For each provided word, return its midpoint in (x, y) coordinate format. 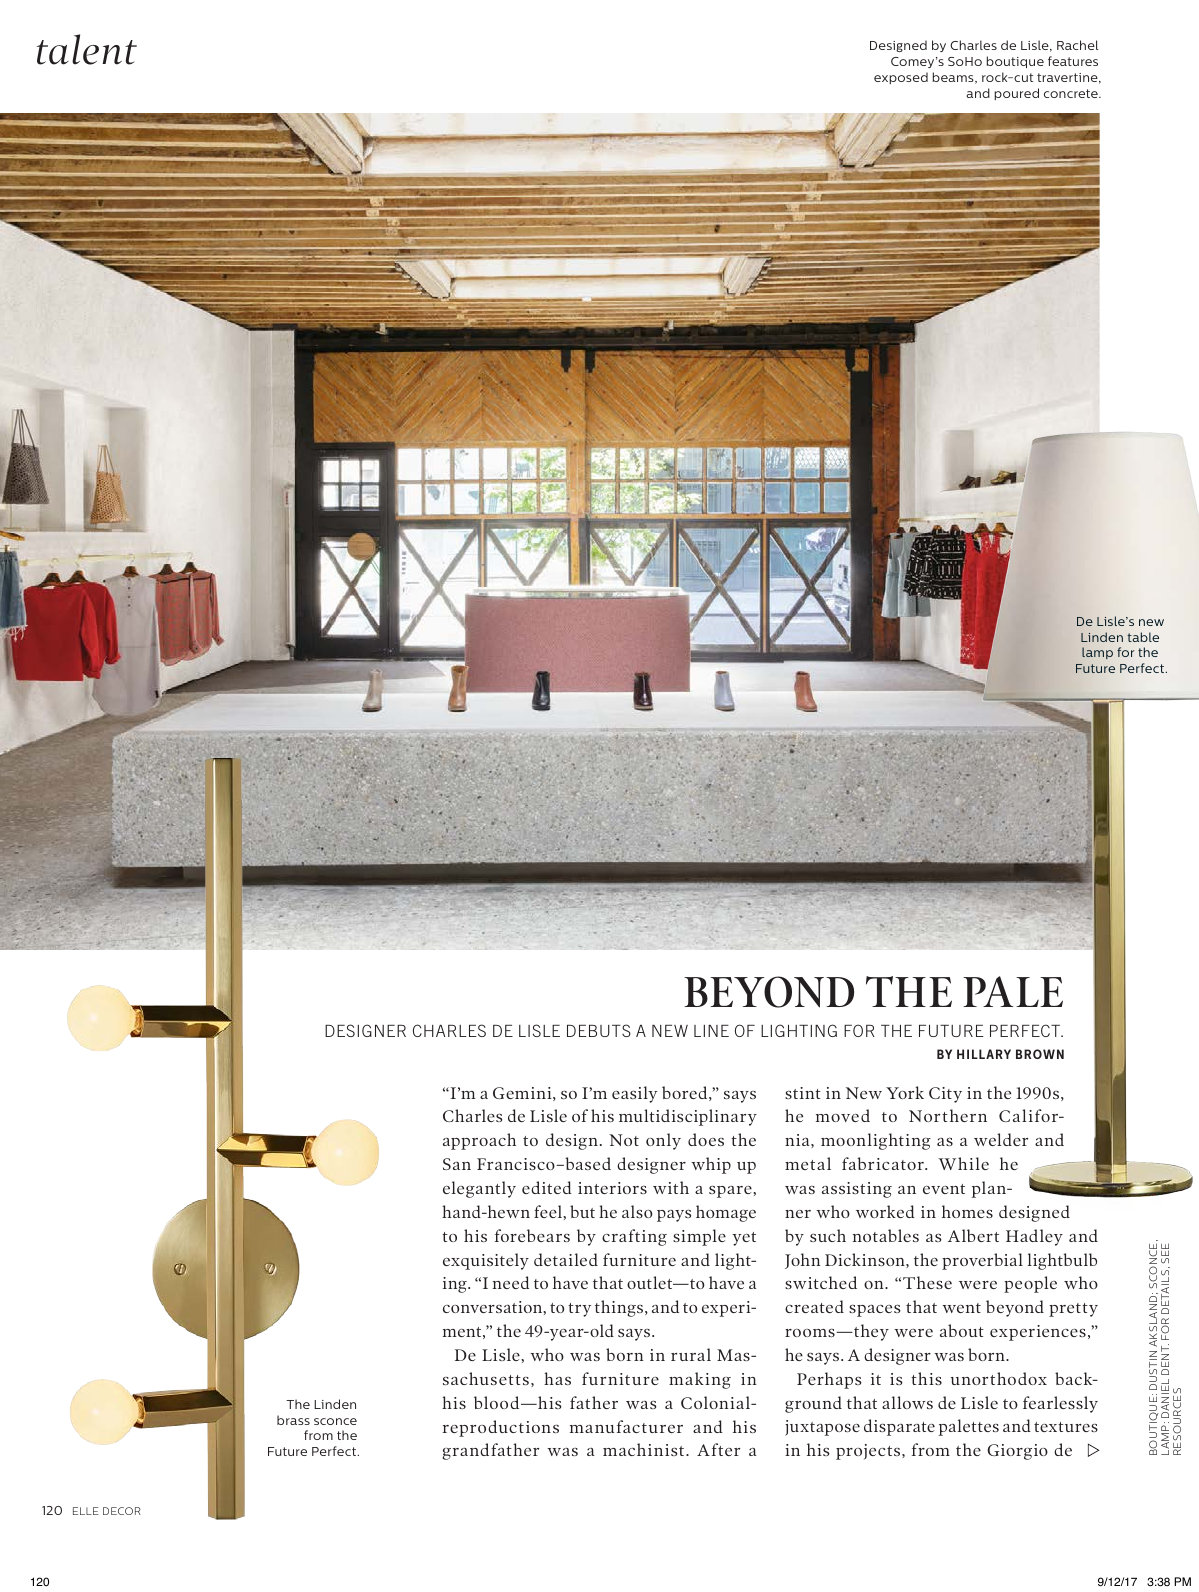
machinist (645, 1449)
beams (954, 78)
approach (479, 1141)
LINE (711, 1031)
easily (634, 1094)
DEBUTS (599, 1030)
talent (87, 49)
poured (1016, 94)
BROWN (1040, 1054)
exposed (901, 78)
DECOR (122, 1511)
